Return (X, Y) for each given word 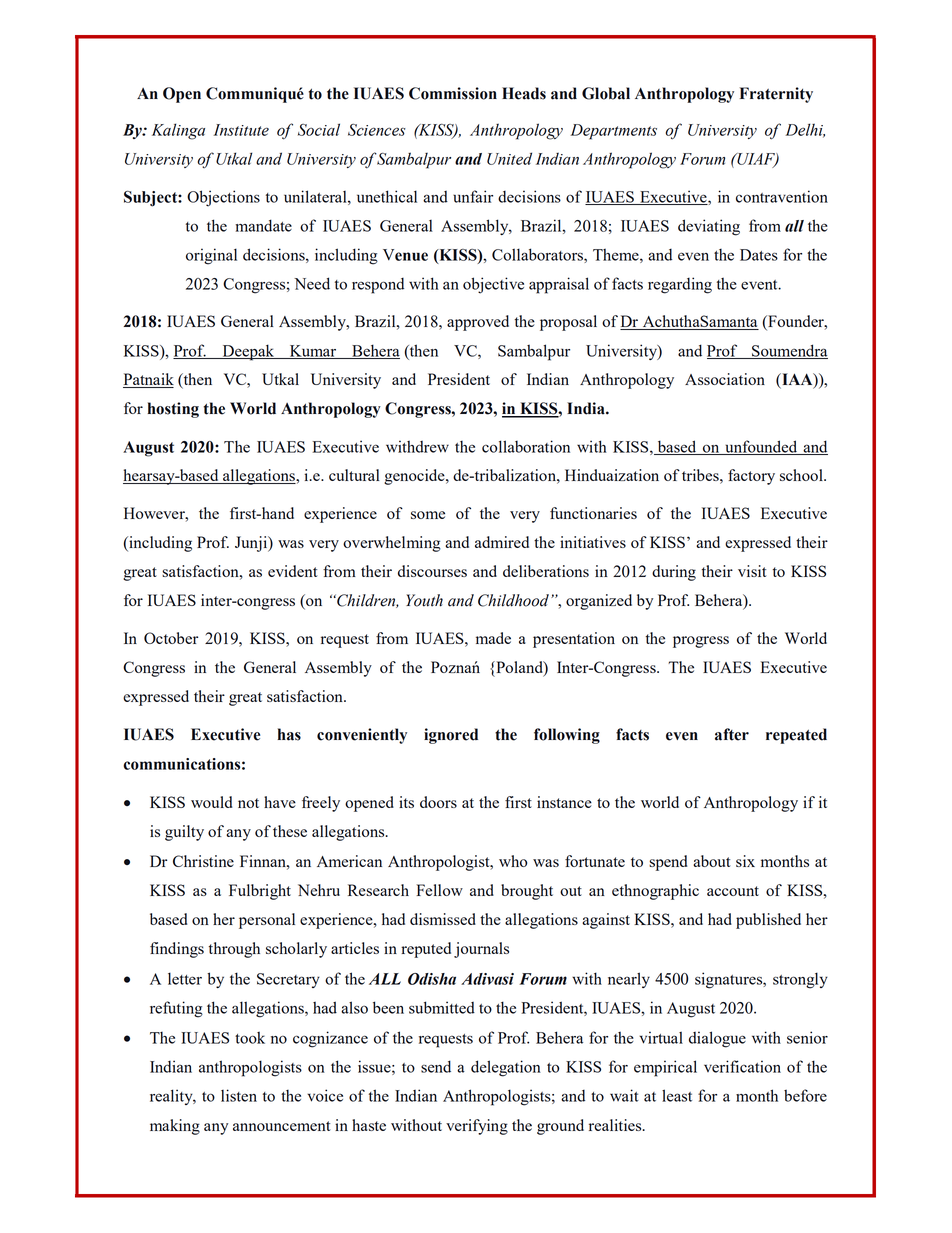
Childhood (513, 600)
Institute (241, 130)
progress (701, 642)
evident (293, 571)
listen (239, 1095)
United (509, 158)
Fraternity (776, 95)
